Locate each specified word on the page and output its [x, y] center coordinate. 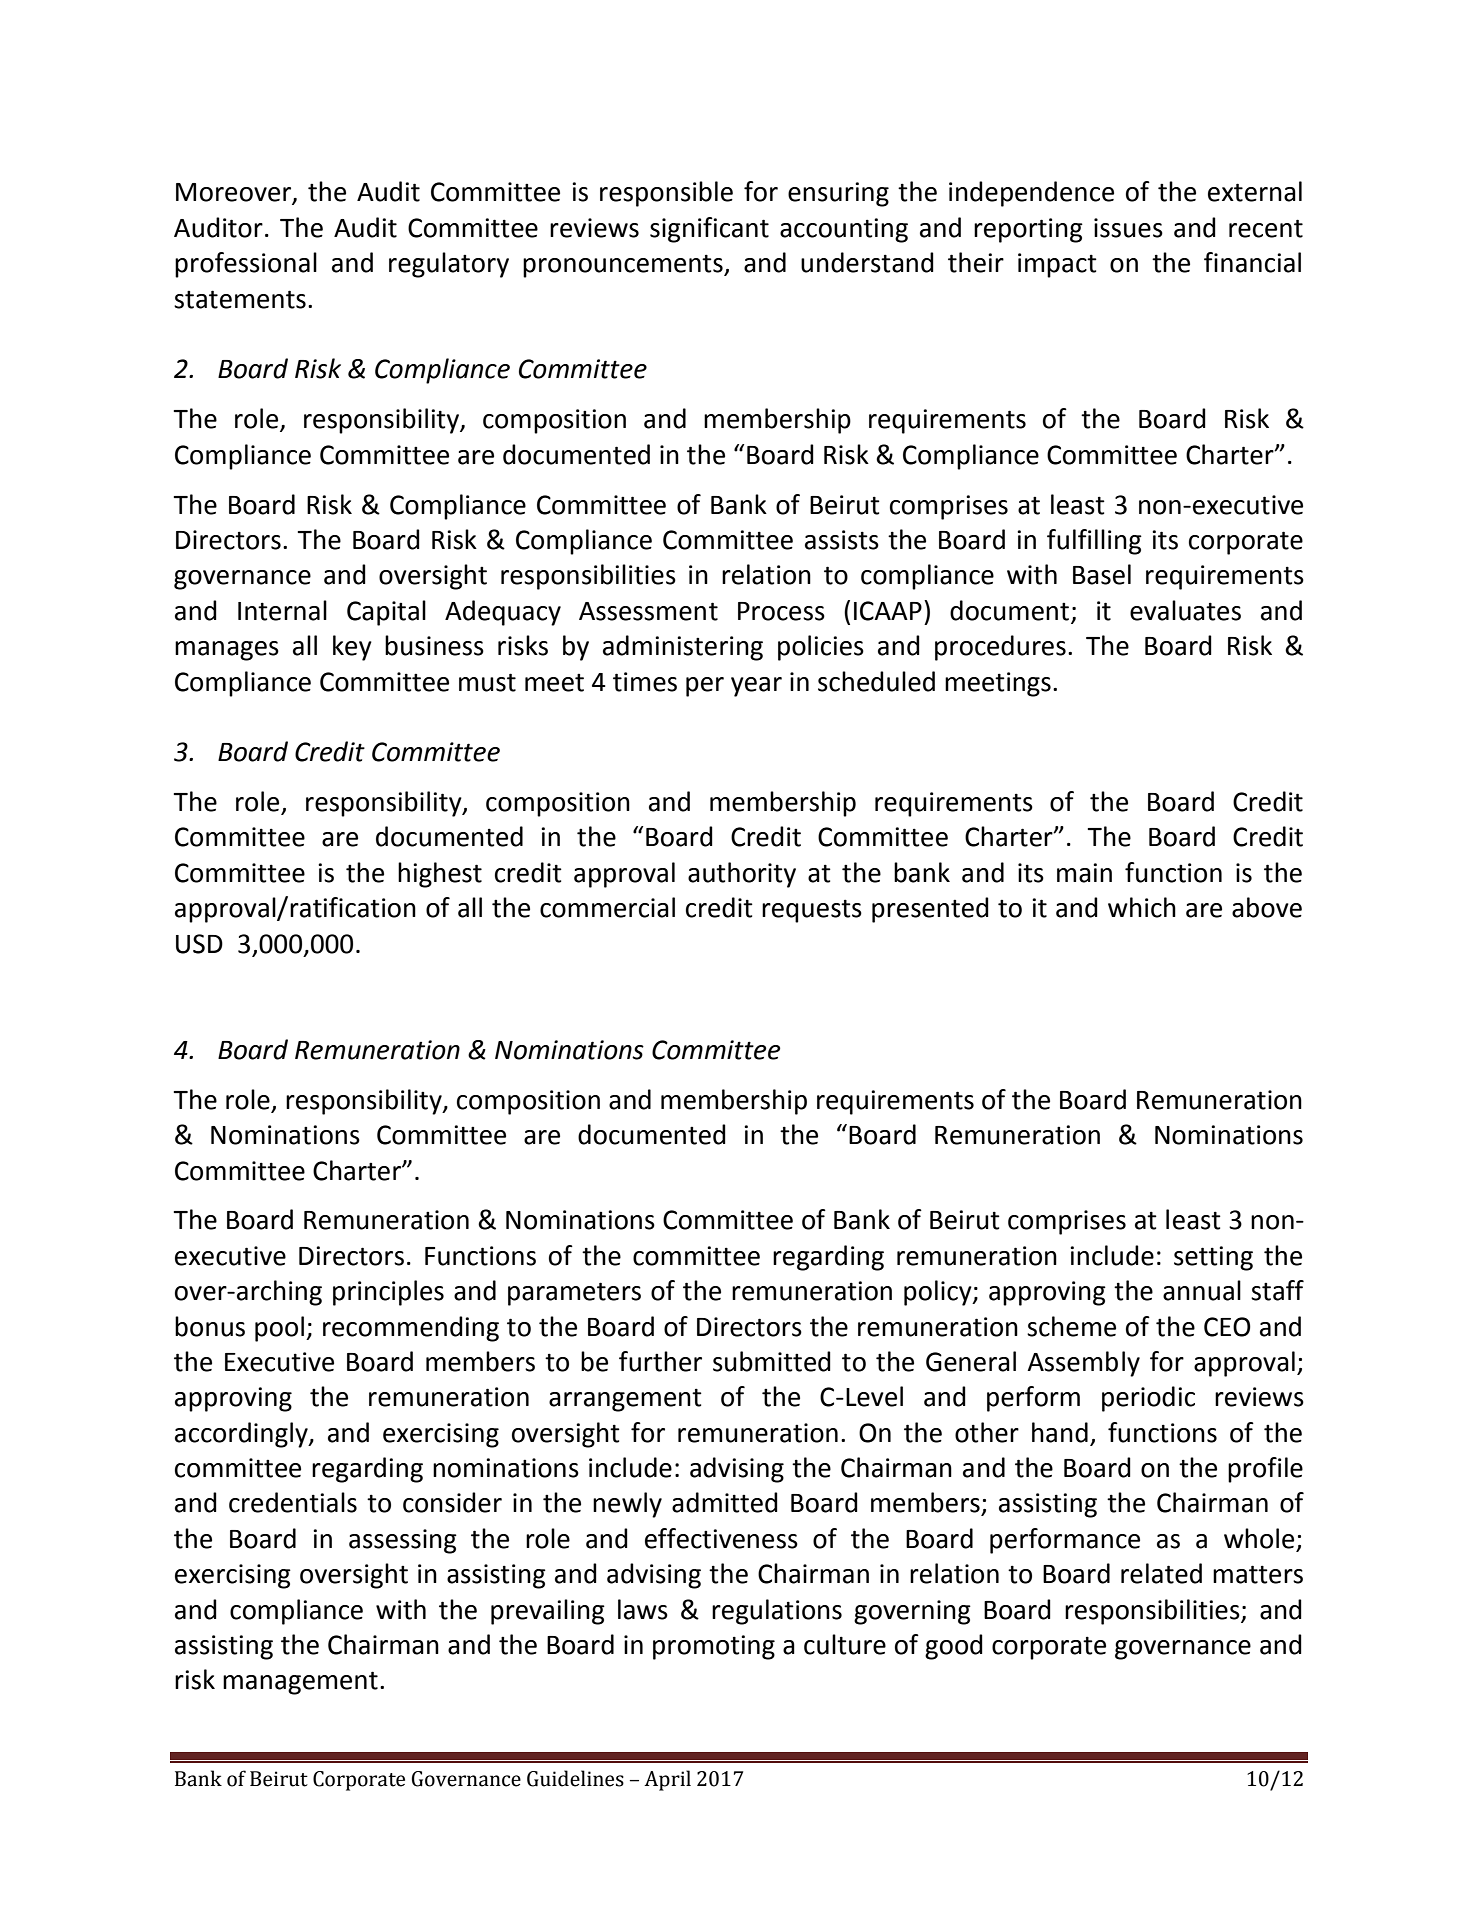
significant [709, 230]
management [300, 1683]
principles [388, 1293]
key [352, 648]
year [756, 687]
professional [246, 265]
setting [1213, 1258]
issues [1128, 228]
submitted [772, 1361]
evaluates [1185, 610]
